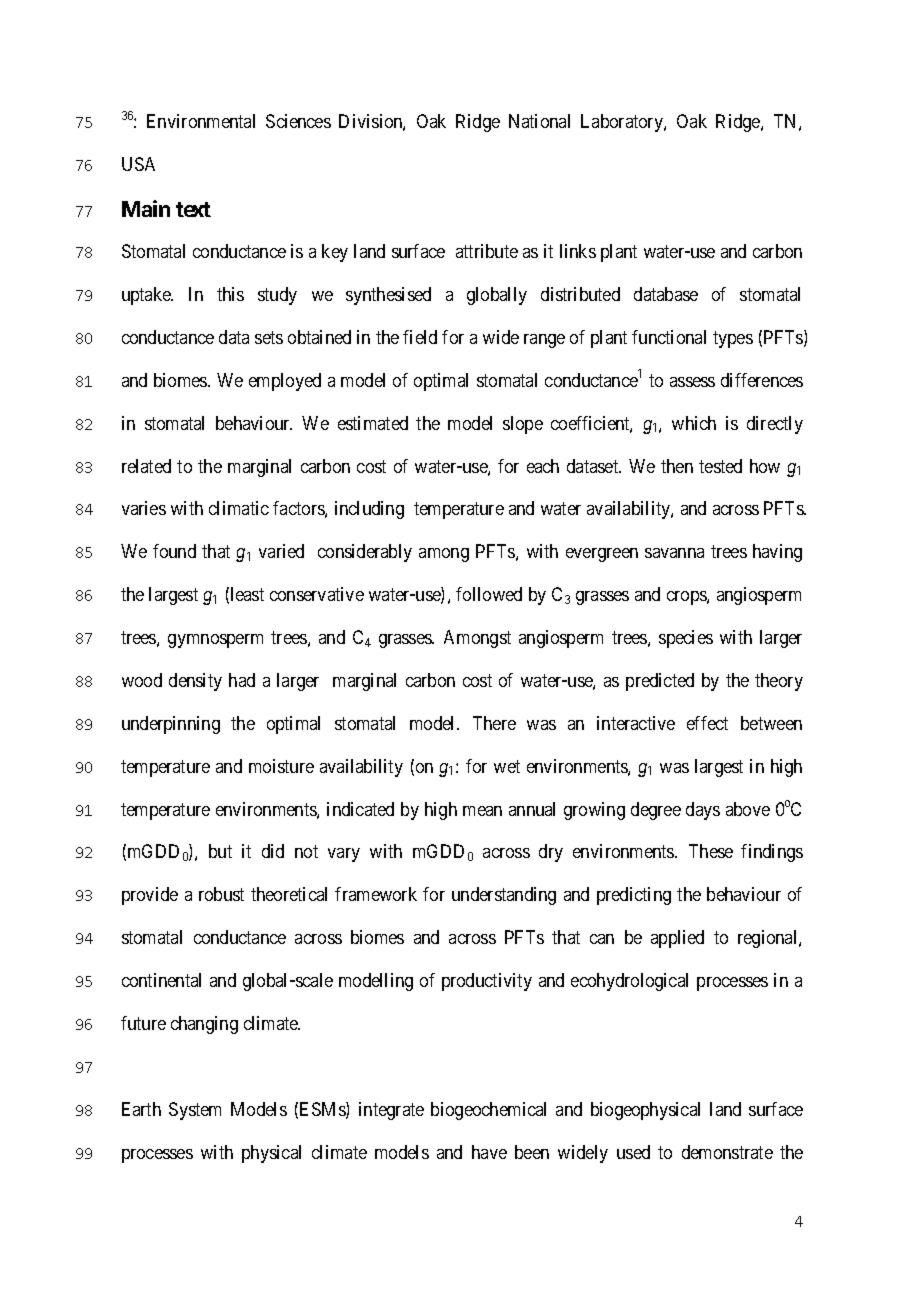 This page has width=924, height=1308. I want to click on density, so click(195, 682).
